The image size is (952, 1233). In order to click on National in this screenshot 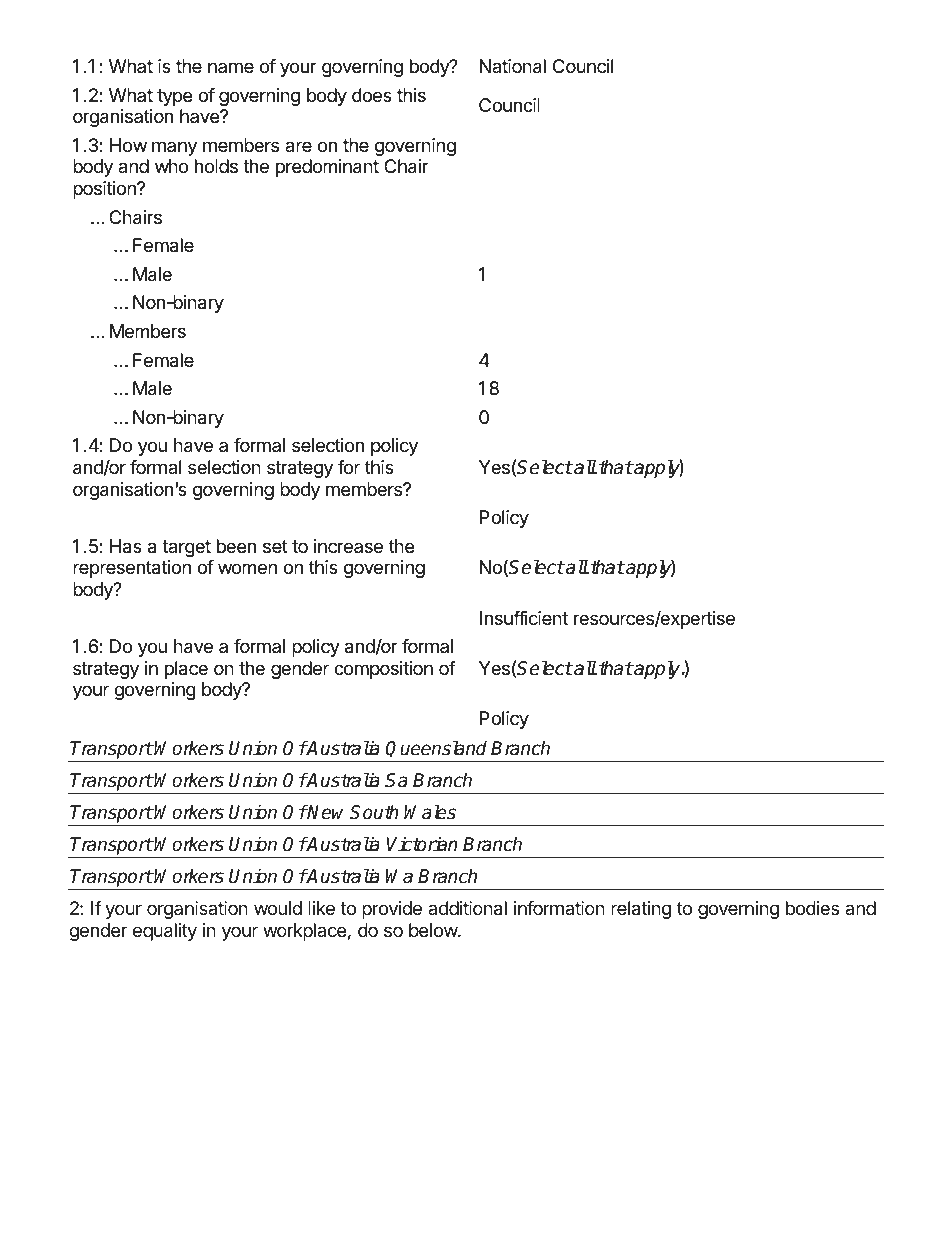, I will do `click(513, 66)`.
